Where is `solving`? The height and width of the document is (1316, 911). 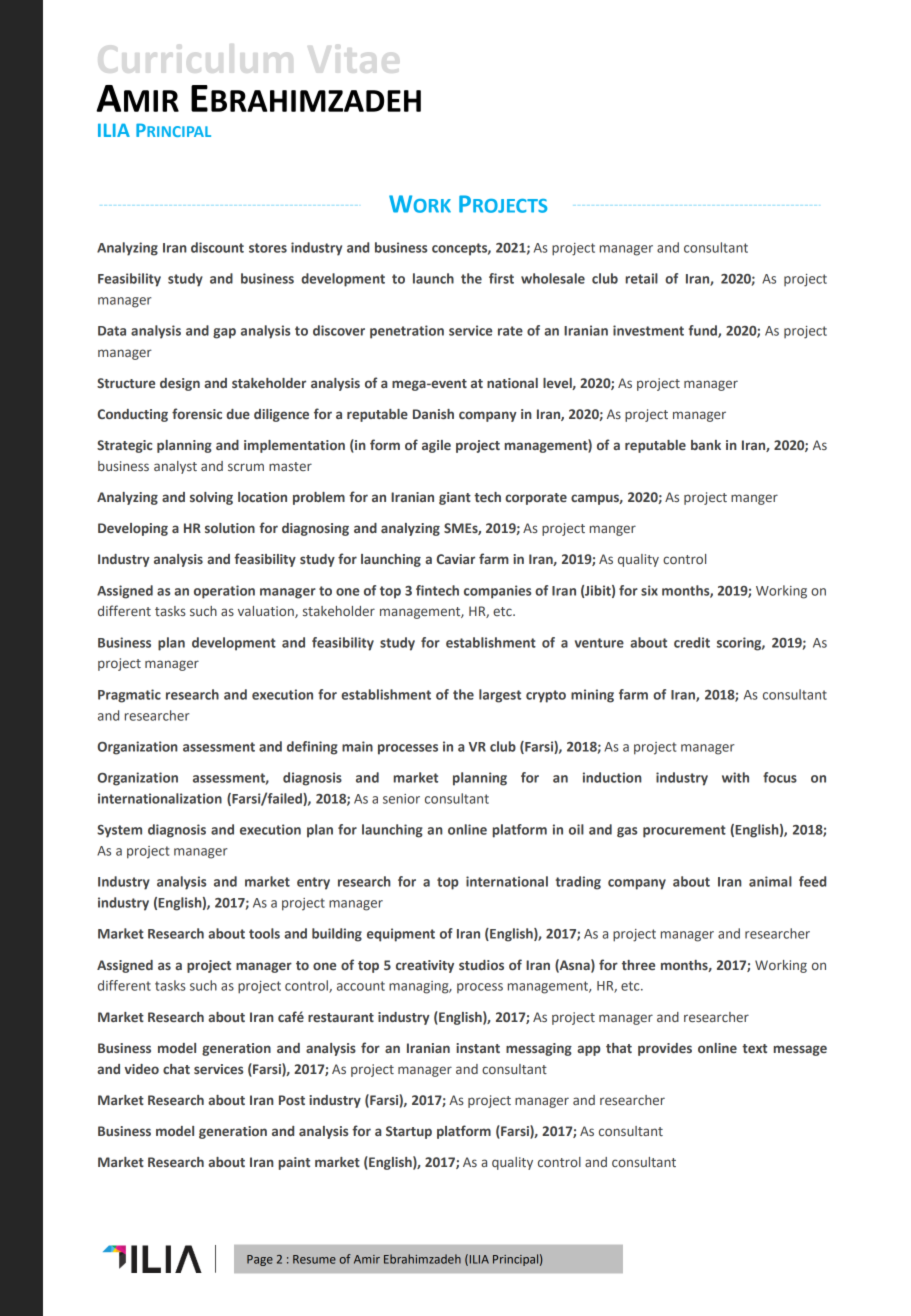 solving is located at coordinates (211, 498).
